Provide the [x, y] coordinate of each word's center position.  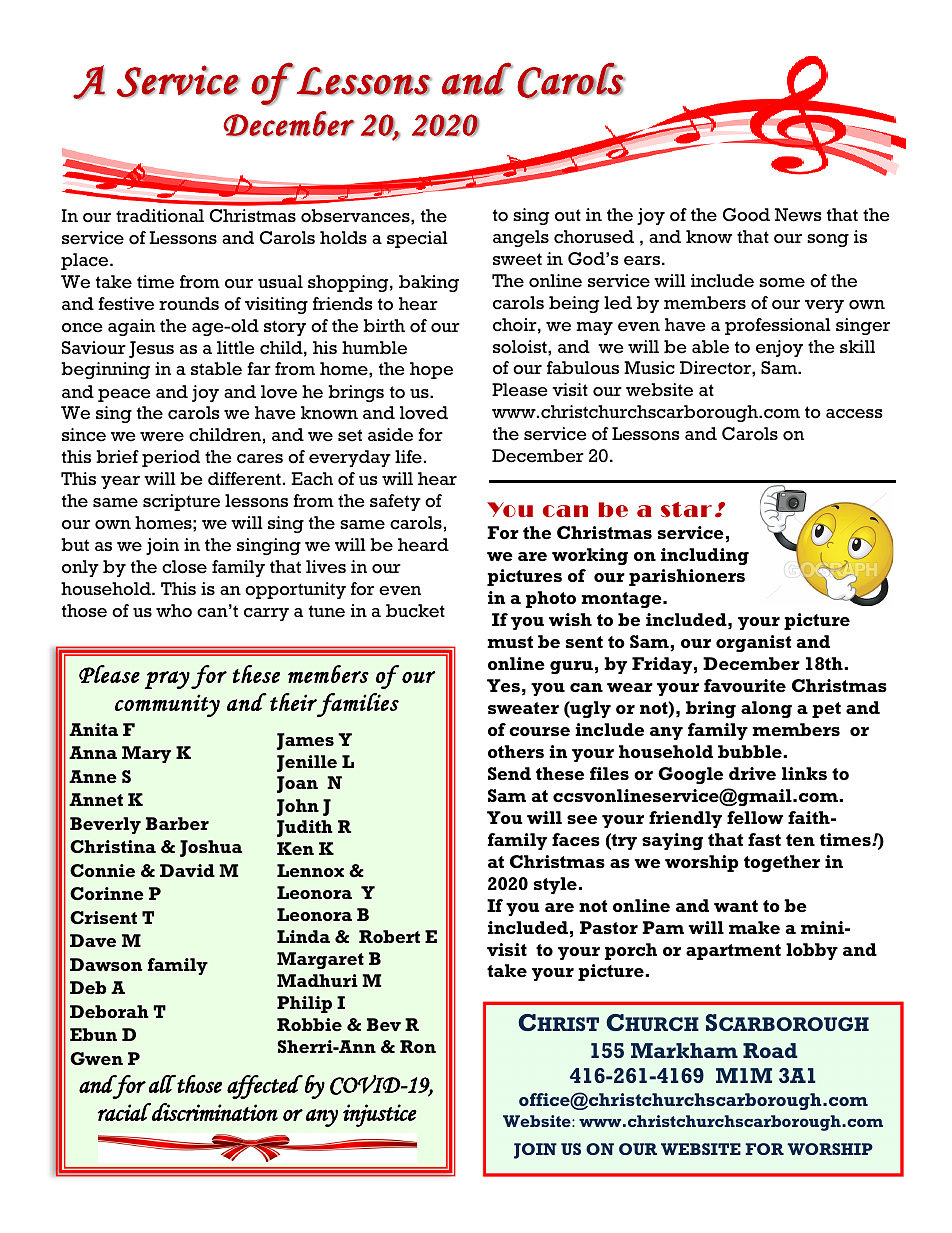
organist [753, 643]
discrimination [214, 1112]
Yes [503, 685]
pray [167, 680]
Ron [418, 1046]
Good [746, 215]
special [417, 239]
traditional [160, 216]
